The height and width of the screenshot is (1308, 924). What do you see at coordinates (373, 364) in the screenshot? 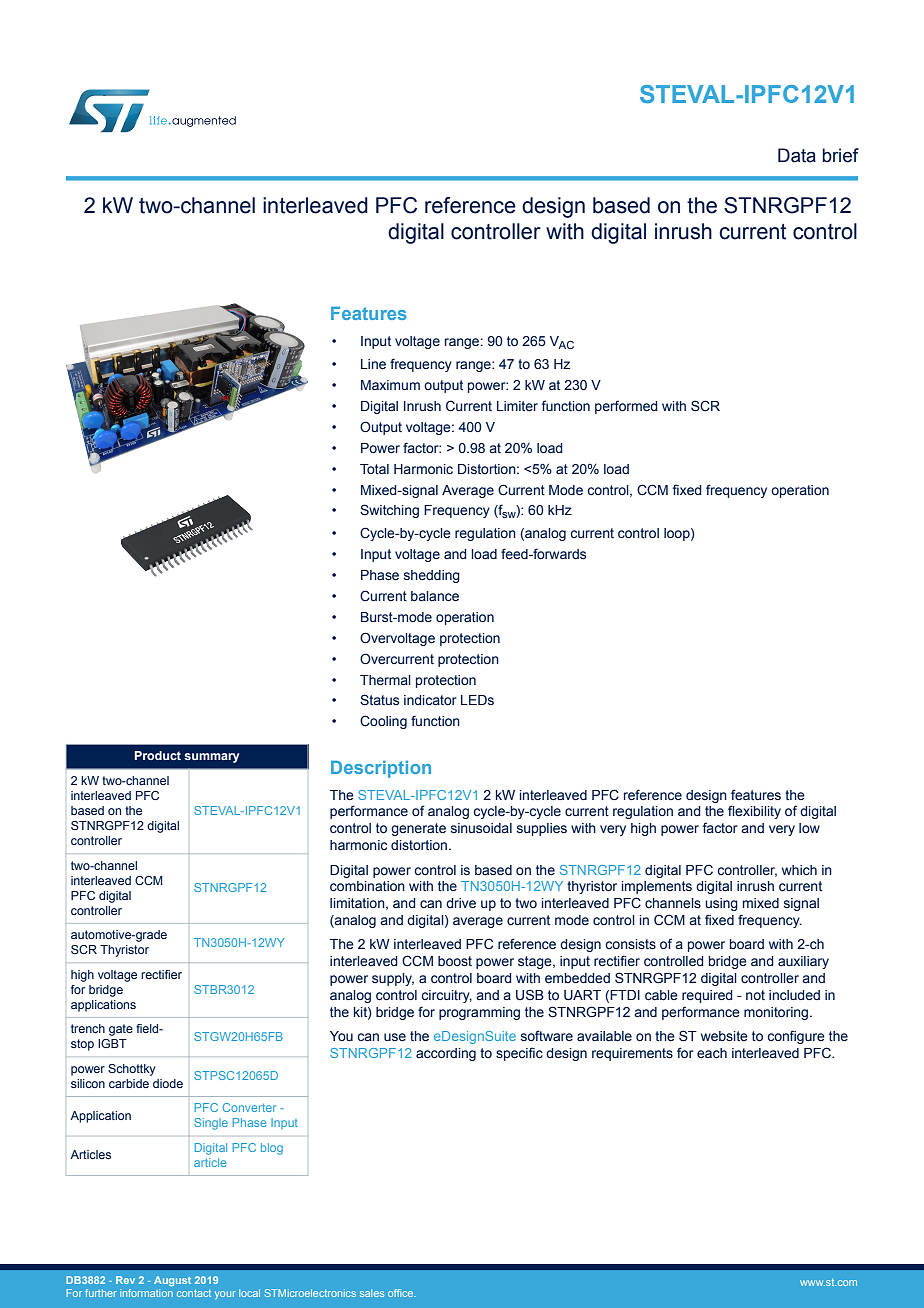
I see `Line` at bounding box center [373, 364].
